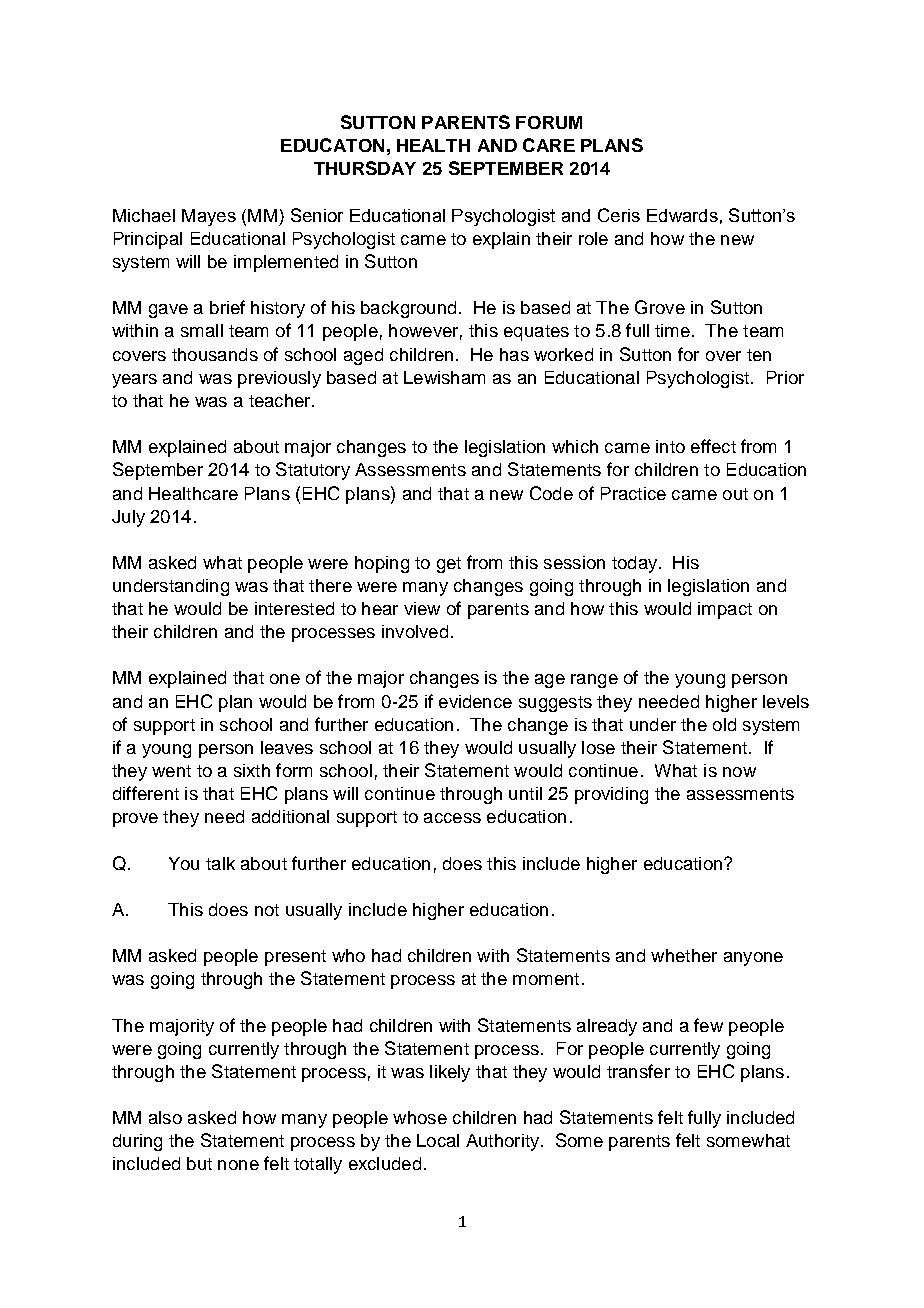  I want to click on thousands, so click(215, 354).
